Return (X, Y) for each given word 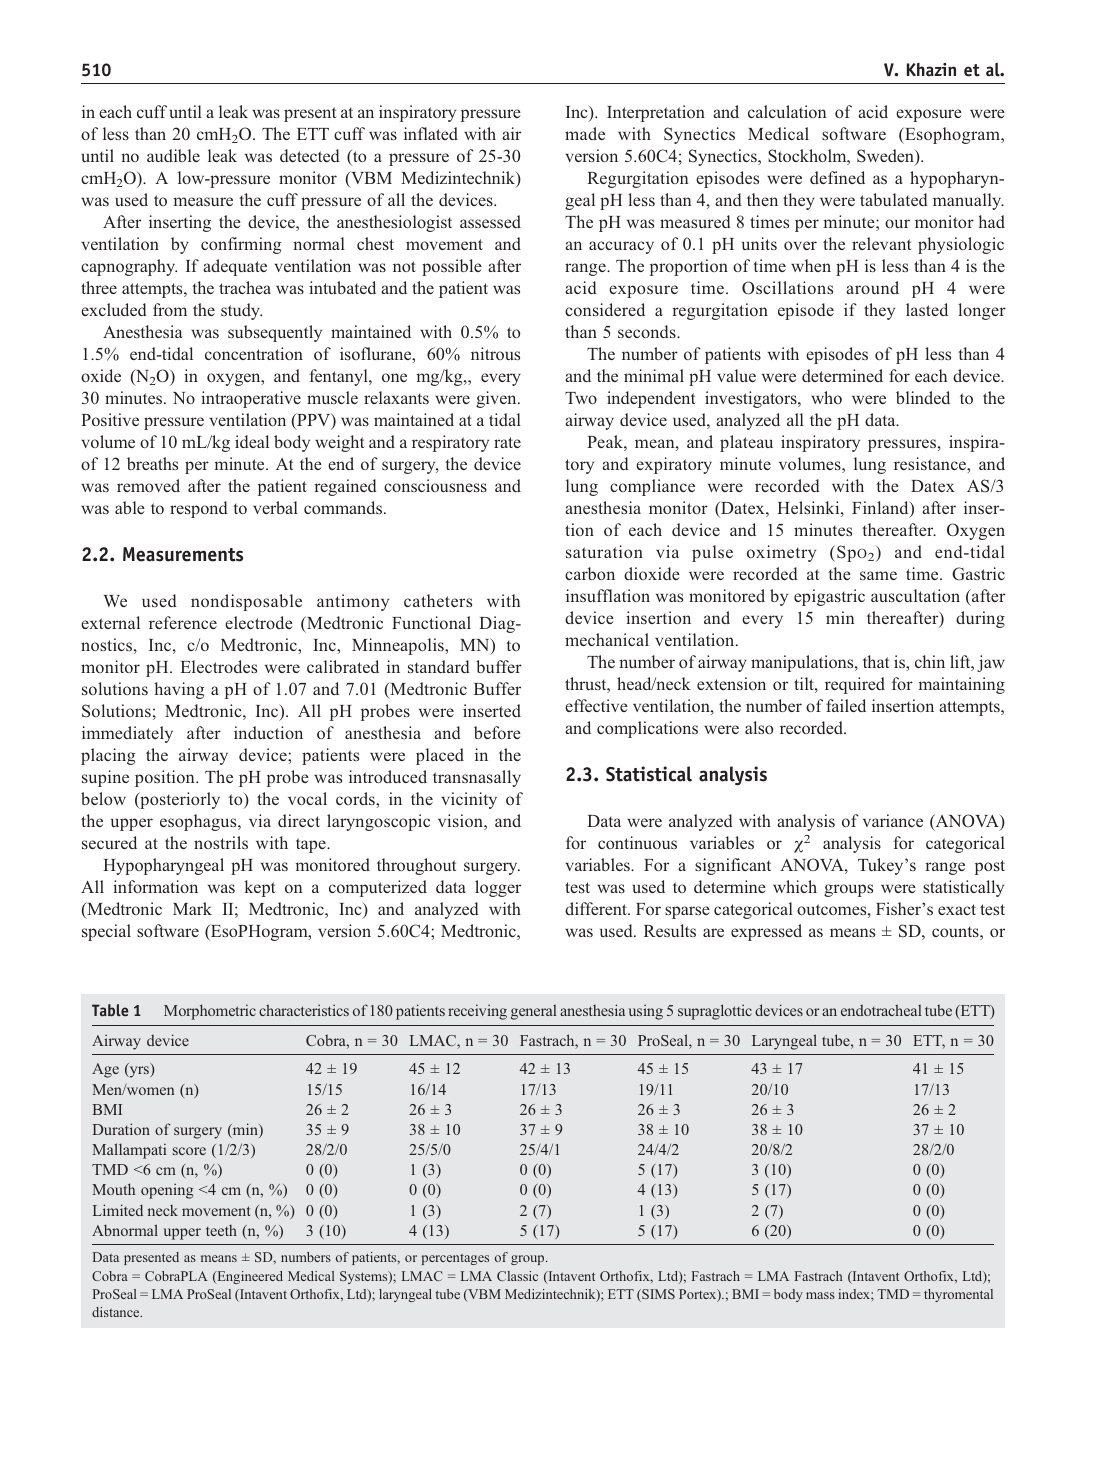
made (585, 133)
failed (846, 705)
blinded (923, 397)
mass (820, 1295)
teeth (221, 1230)
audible (173, 155)
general (534, 1012)
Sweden (886, 157)
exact (957, 909)
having (179, 690)
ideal (252, 441)
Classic (517, 1276)
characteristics (304, 1010)
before (497, 732)
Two (581, 398)
